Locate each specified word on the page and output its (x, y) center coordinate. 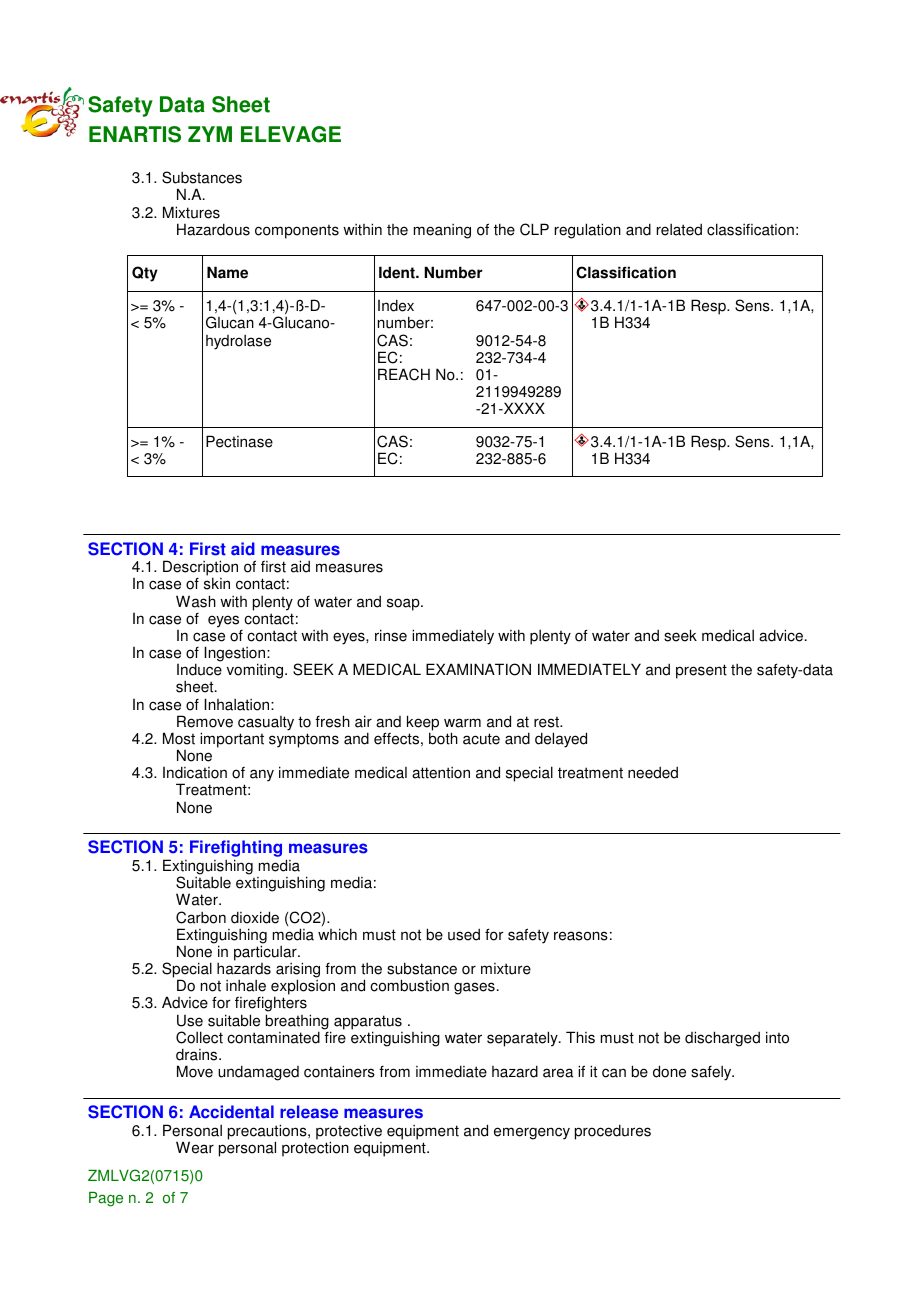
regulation (588, 231)
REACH (404, 374)
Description (200, 569)
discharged (722, 1039)
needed (653, 772)
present (701, 671)
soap (404, 604)
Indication (195, 772)
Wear (195, 1147)
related (679, 229)
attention (441, 773)
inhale (246, 985)
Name (227, 272)
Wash (196, 601)
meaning (442, 231)
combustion (409, 985)
